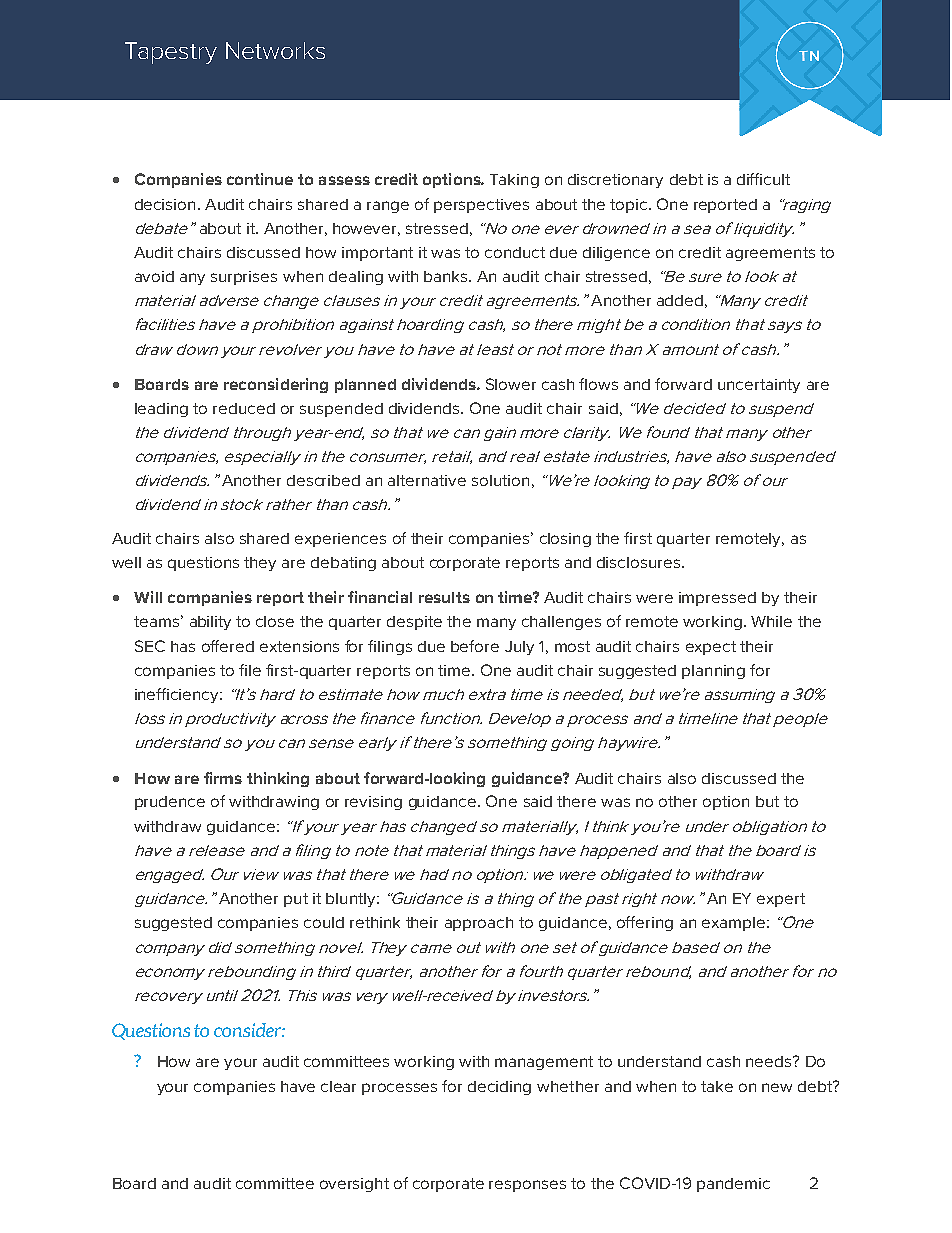 The height and width of the document is (1233, 952). I want to click on difficult, so click(763, 179).
